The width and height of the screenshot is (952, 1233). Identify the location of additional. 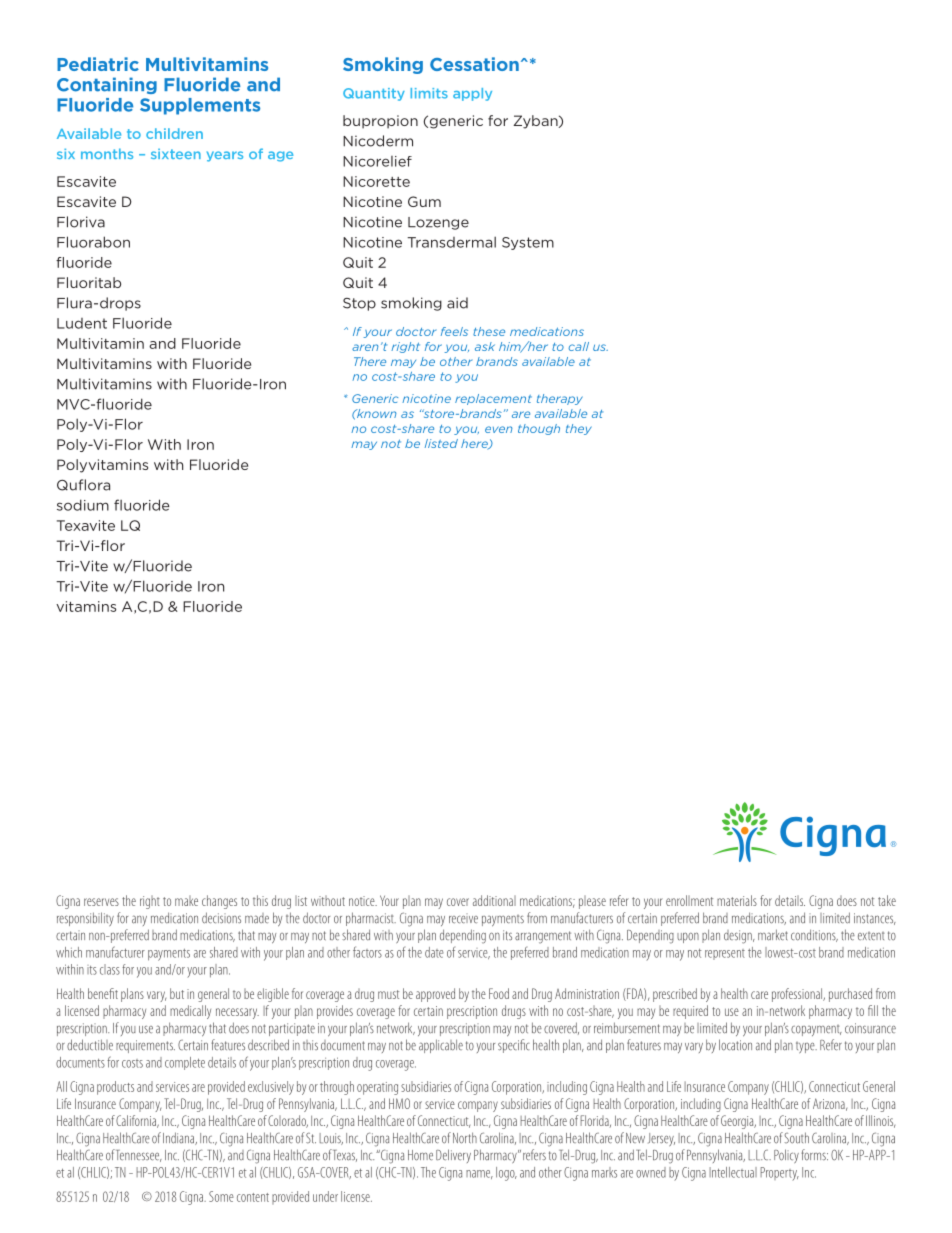
(494, 900).
